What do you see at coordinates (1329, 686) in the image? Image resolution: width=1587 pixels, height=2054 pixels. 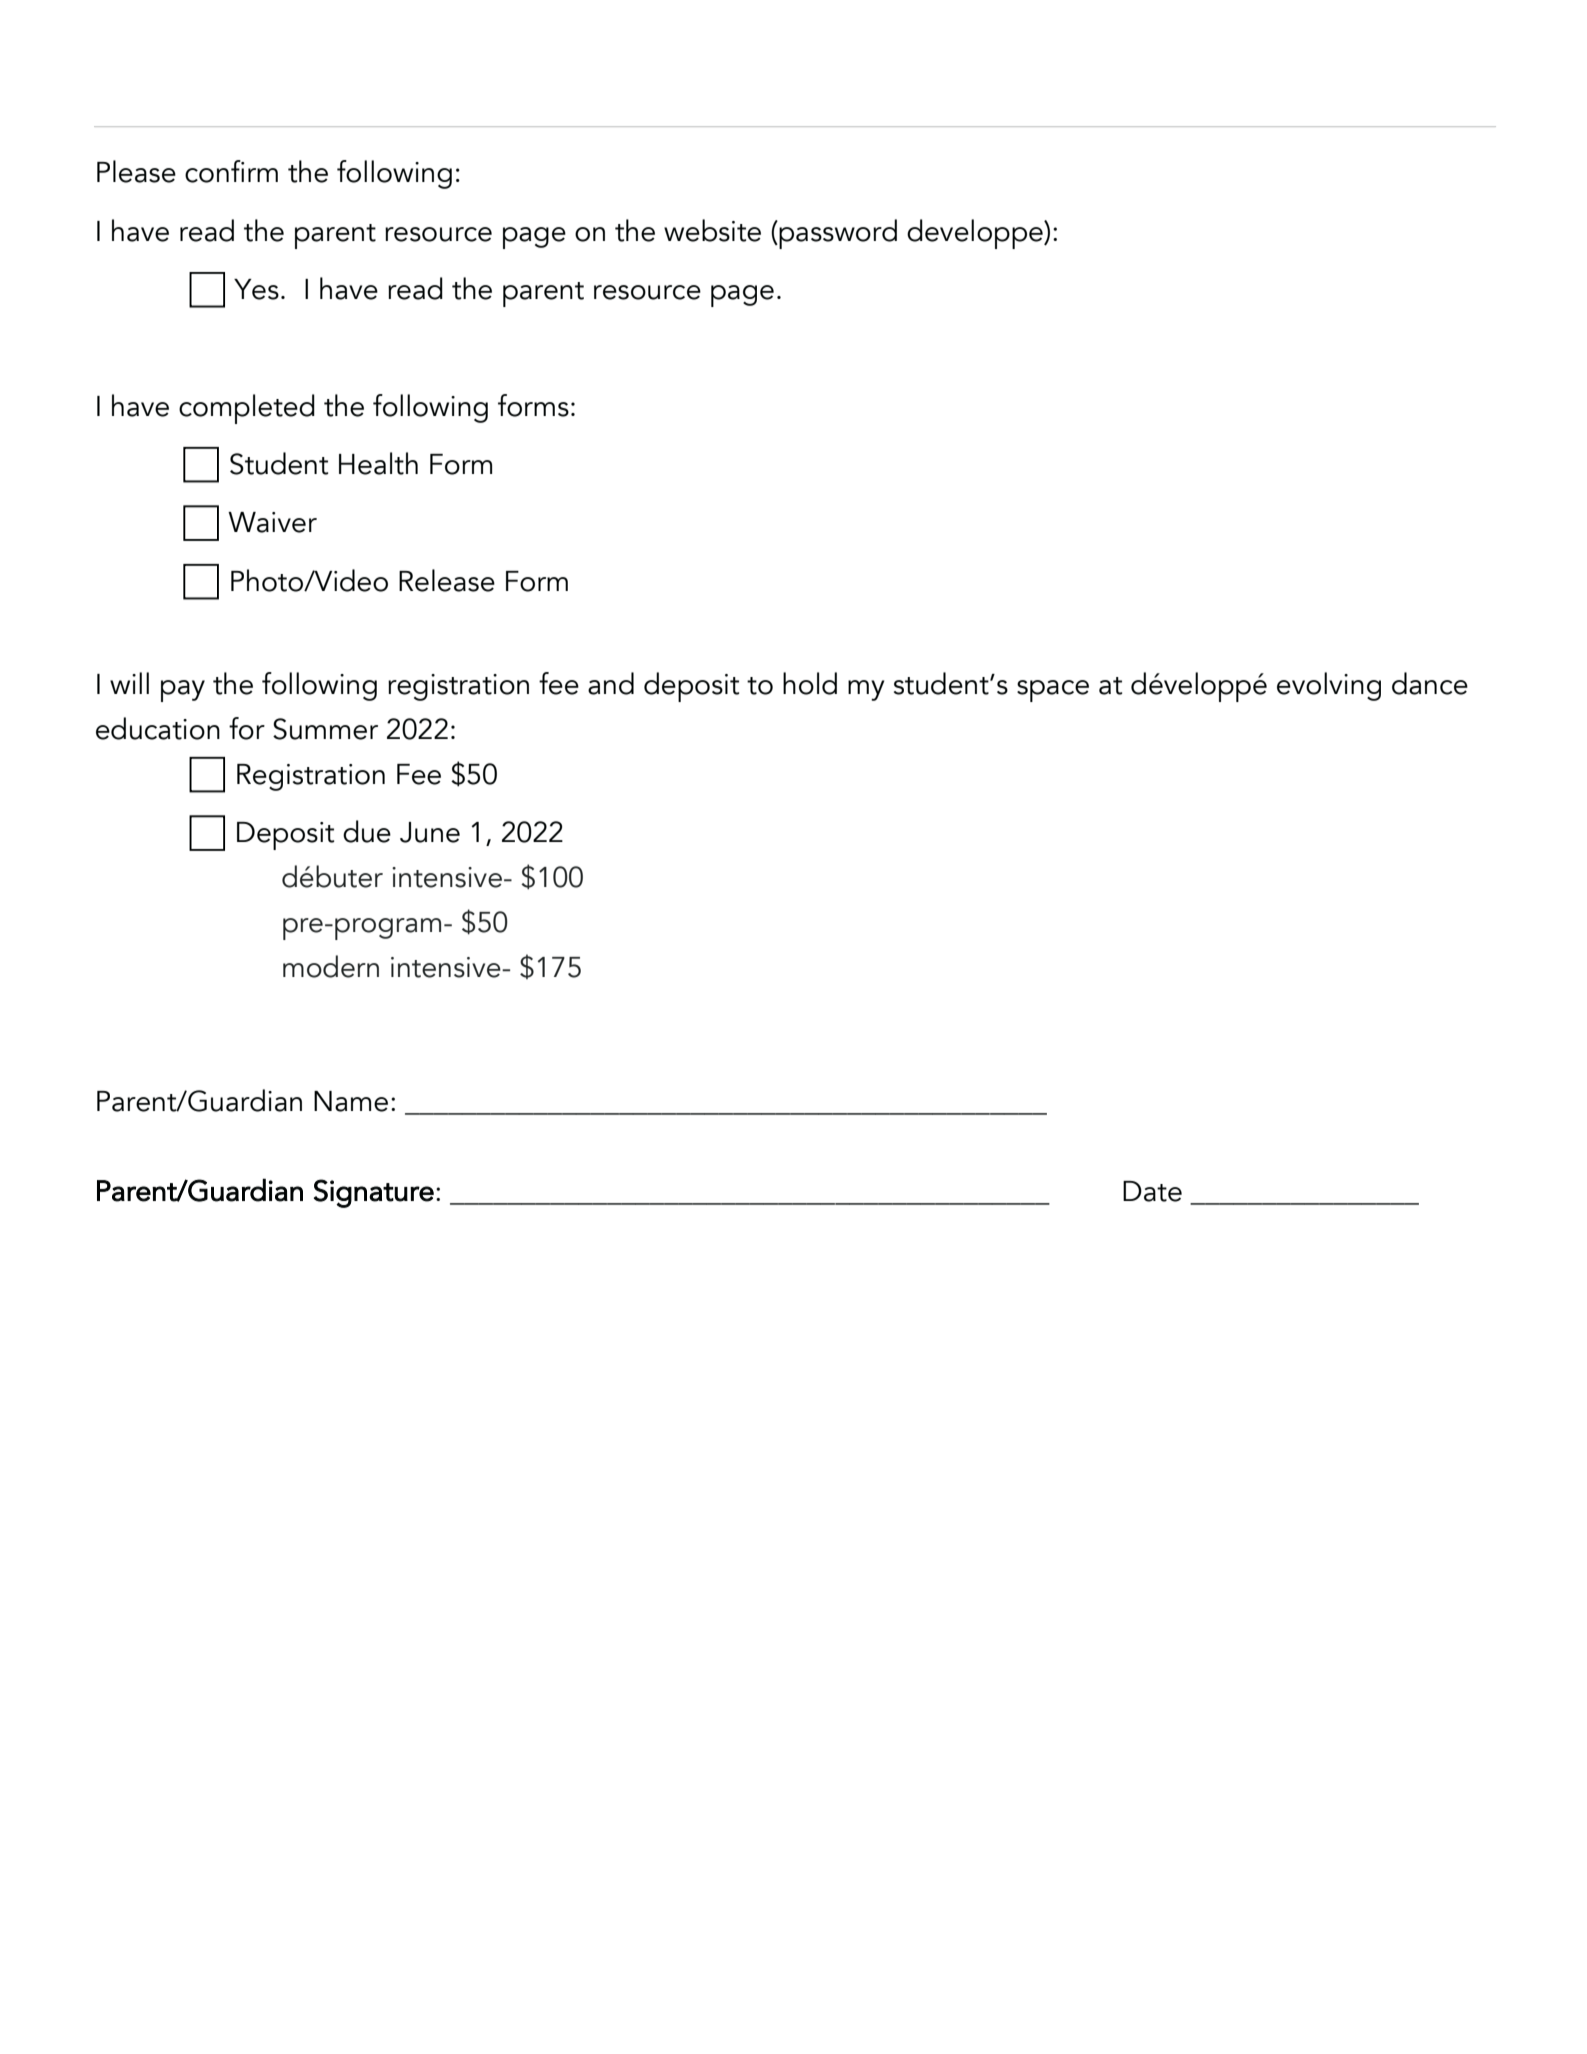 I see `evolving` at bounding box center [1329, 686].
